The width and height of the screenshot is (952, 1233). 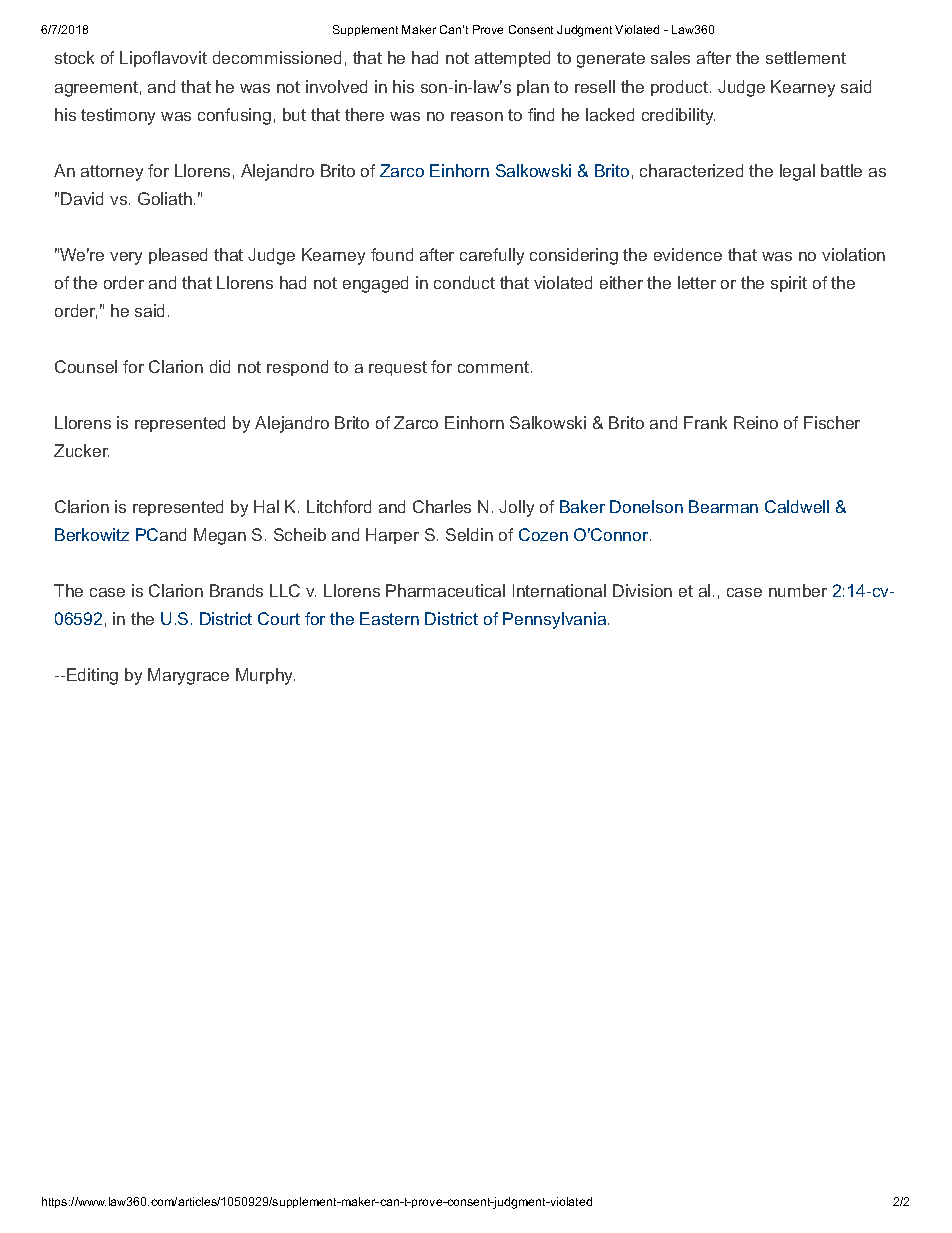 I want to click on evidence, so click(x=688, y=254).
